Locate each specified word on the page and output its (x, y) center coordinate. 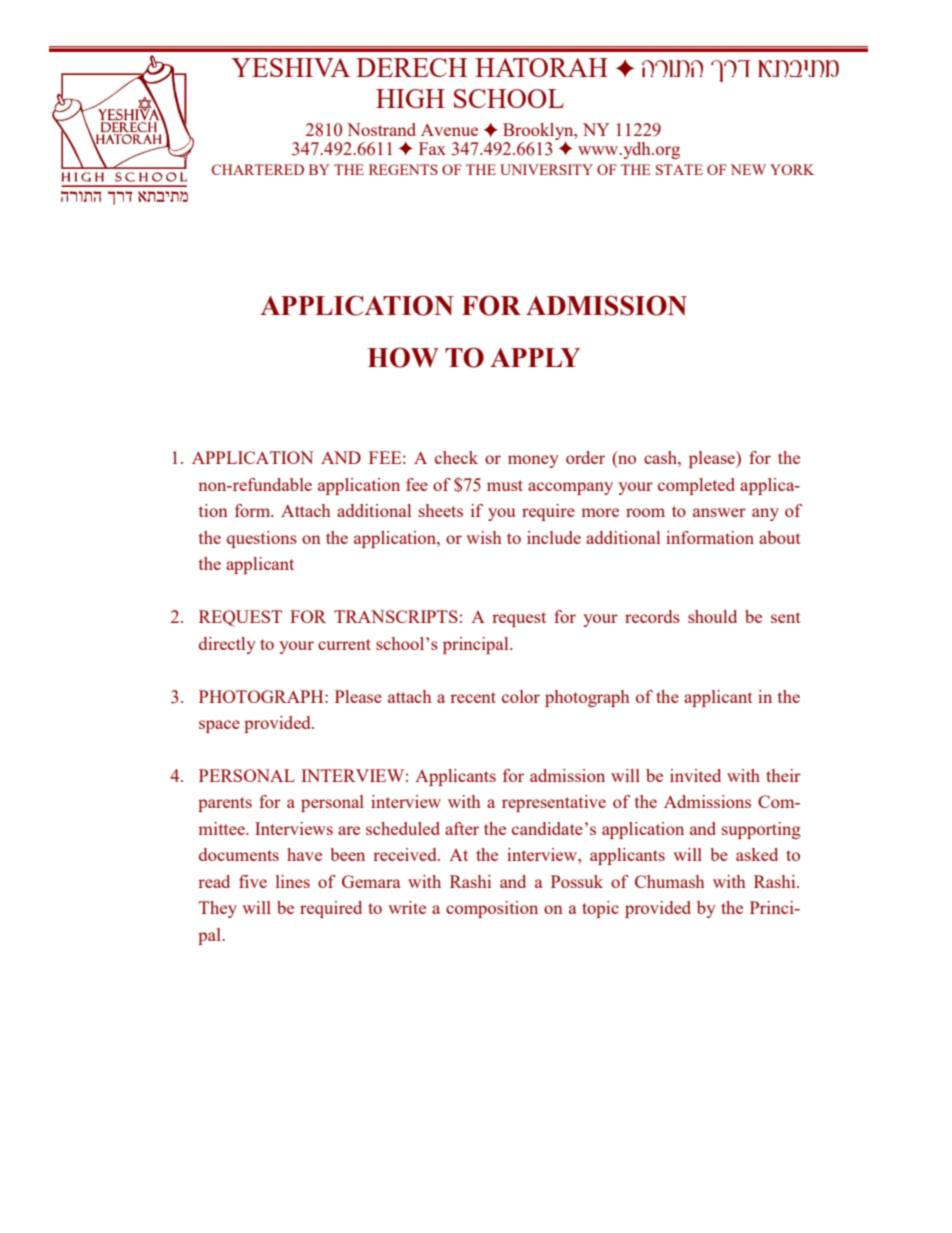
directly (227, 645)
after (462, 828)
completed (696, 486)
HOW (403, 357)
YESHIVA (290, 67)
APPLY (535, 357)
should (712, 616)
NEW (748, 169)
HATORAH (541, 67)
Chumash (670, 881)
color (521, 696)
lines (293, 881)
